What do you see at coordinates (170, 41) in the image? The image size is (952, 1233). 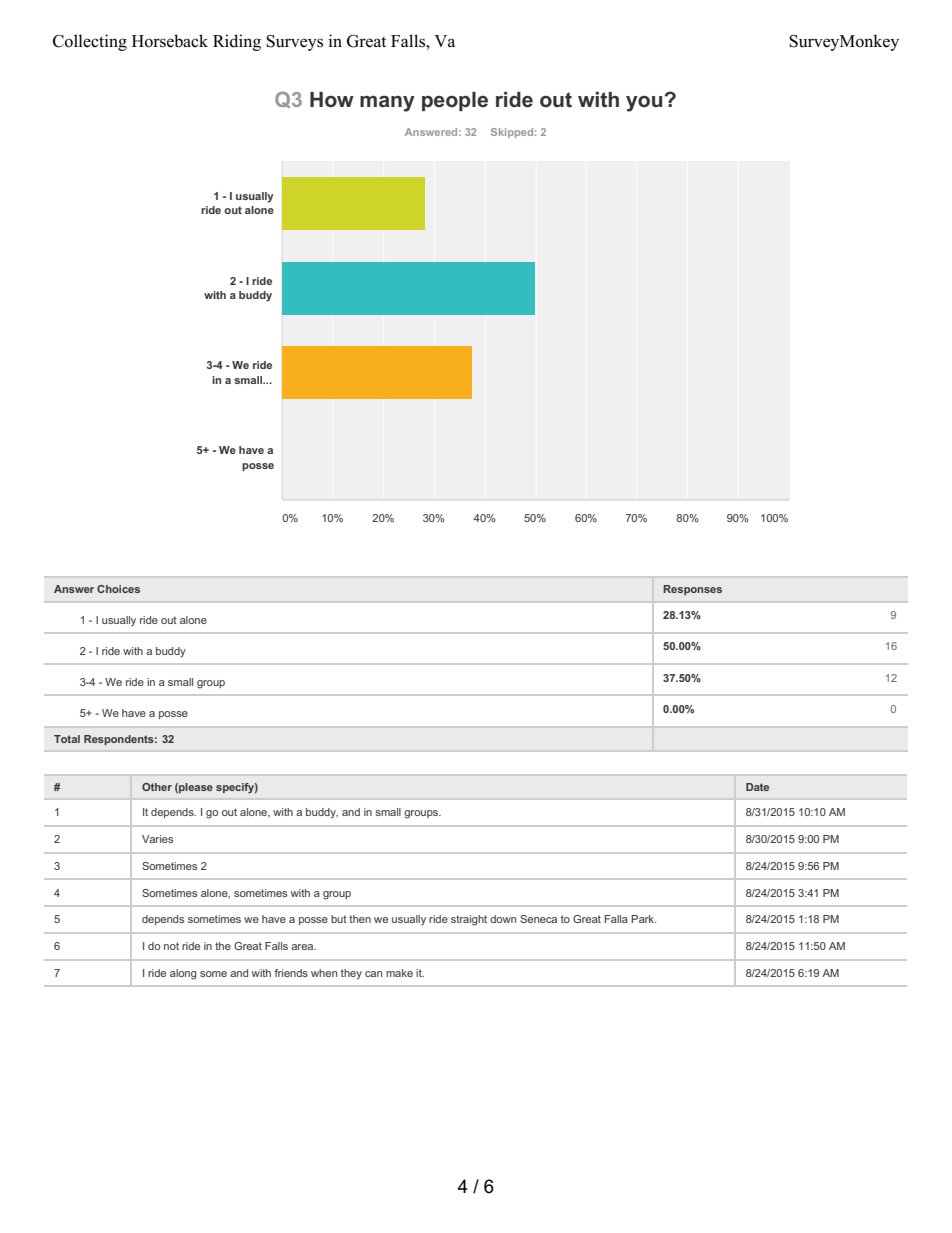 I see `Horseback` at bounding box center [170, 41].
